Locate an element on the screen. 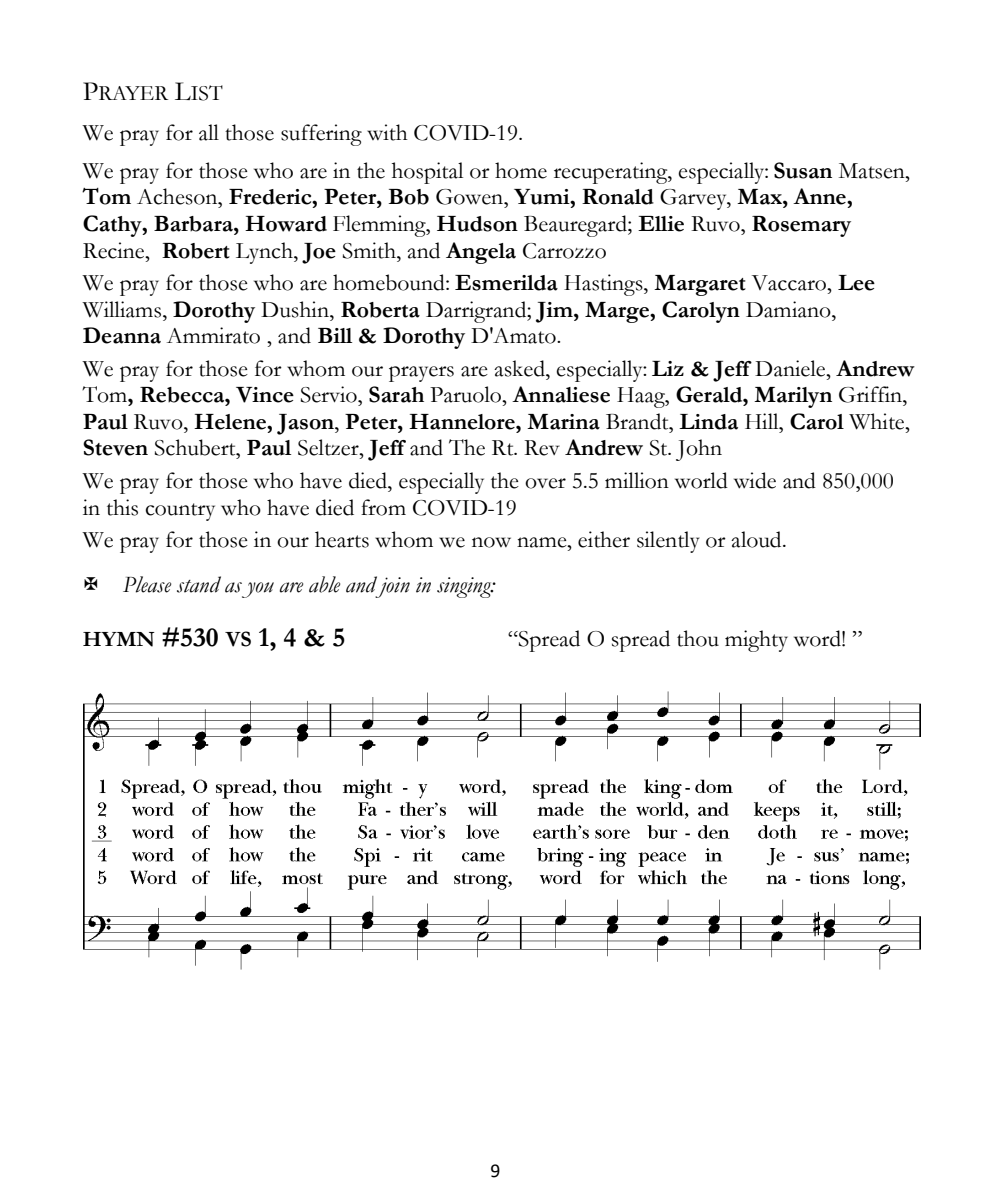  singing is located at coordinates (465, 587).
